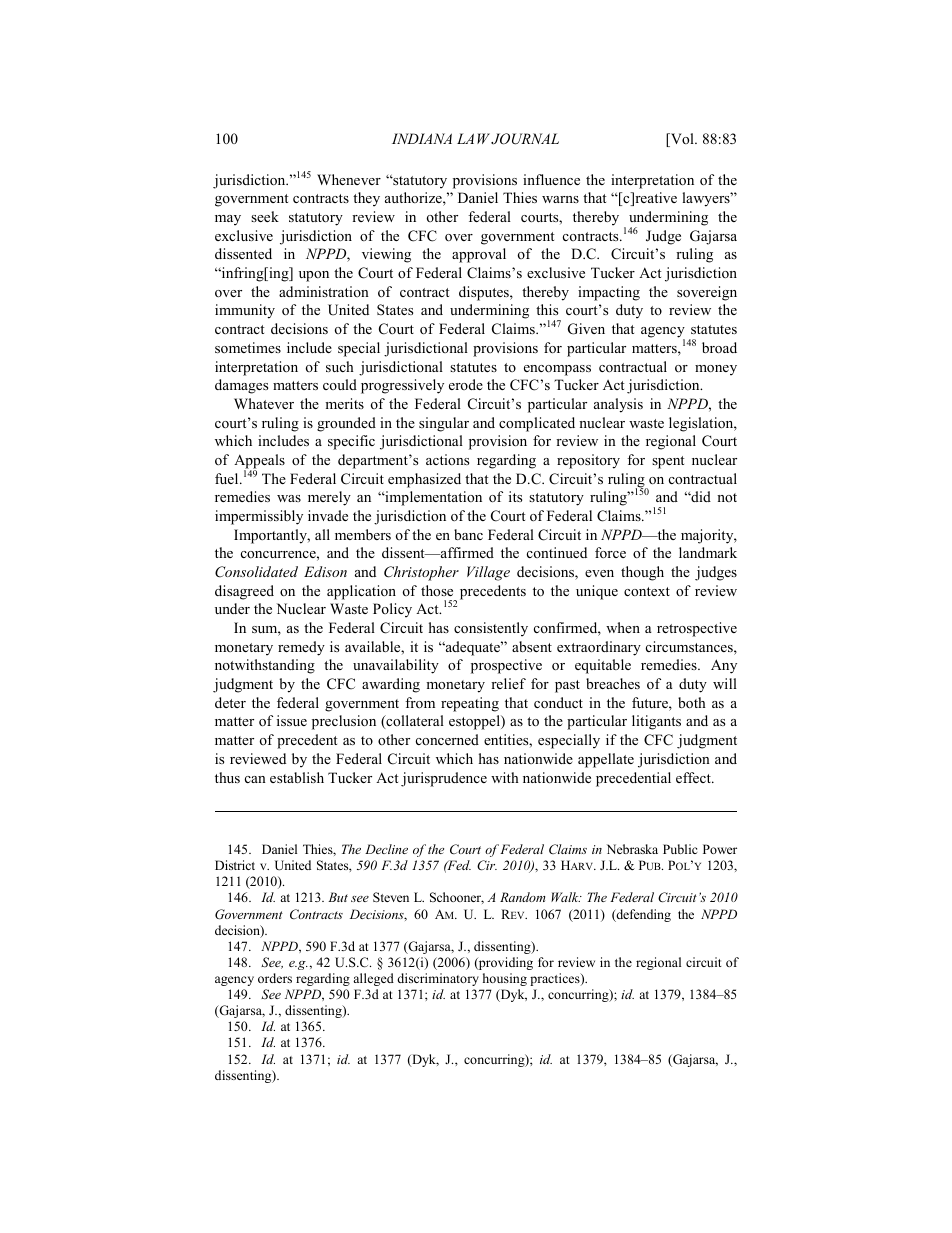 This page has height=1233, width=952. What do you see at coordinates (642, 573) in the page?
I see `though` at bounding box center [642, 573].
